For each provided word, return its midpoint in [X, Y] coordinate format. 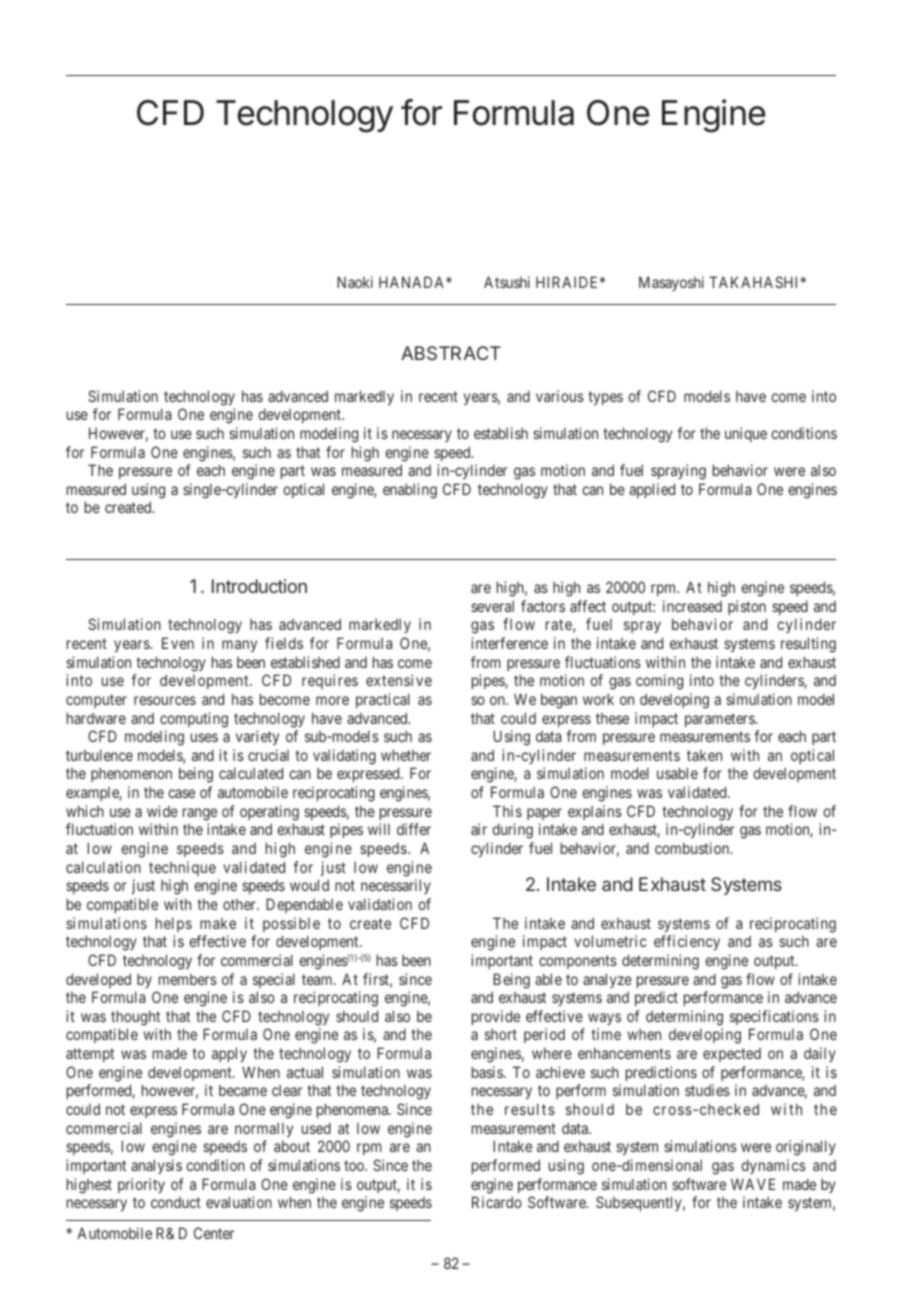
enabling [410, 491]
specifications [774, 1017]
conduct [176, 1202]
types [605, 398]
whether [406, 755]
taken [704, 755]
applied [652, 490]
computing [194, 720]
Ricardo [497, 1202]
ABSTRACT [451, 353]
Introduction [259, 586]
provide [496, 1017]
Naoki [355, 282]
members [188, 979]
